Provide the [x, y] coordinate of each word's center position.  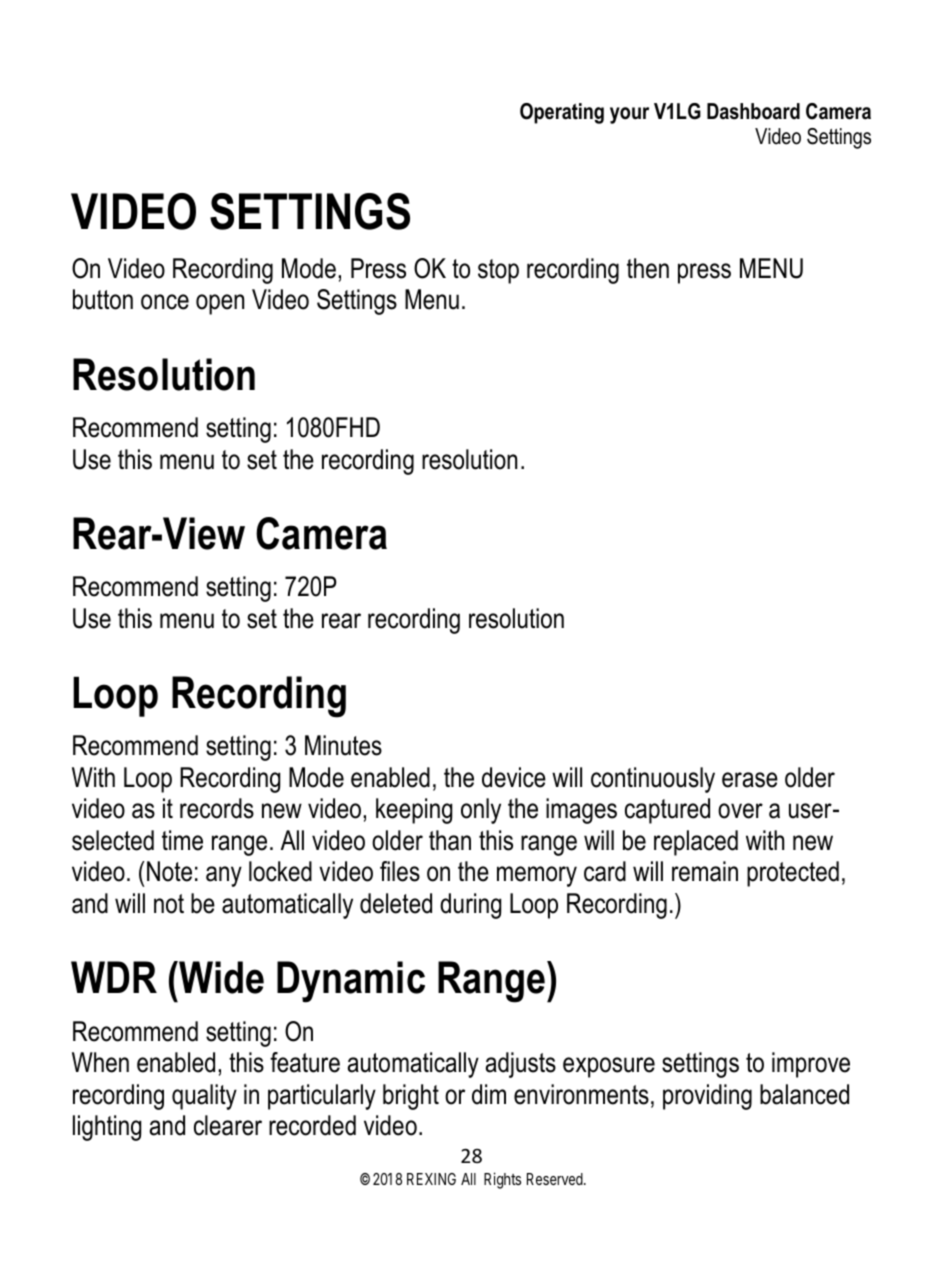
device [514, 777]
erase [750, 780]
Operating [562, 113]
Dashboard [753, 111]
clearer [228, 1125]
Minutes [343, 745]
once [165, 302]
